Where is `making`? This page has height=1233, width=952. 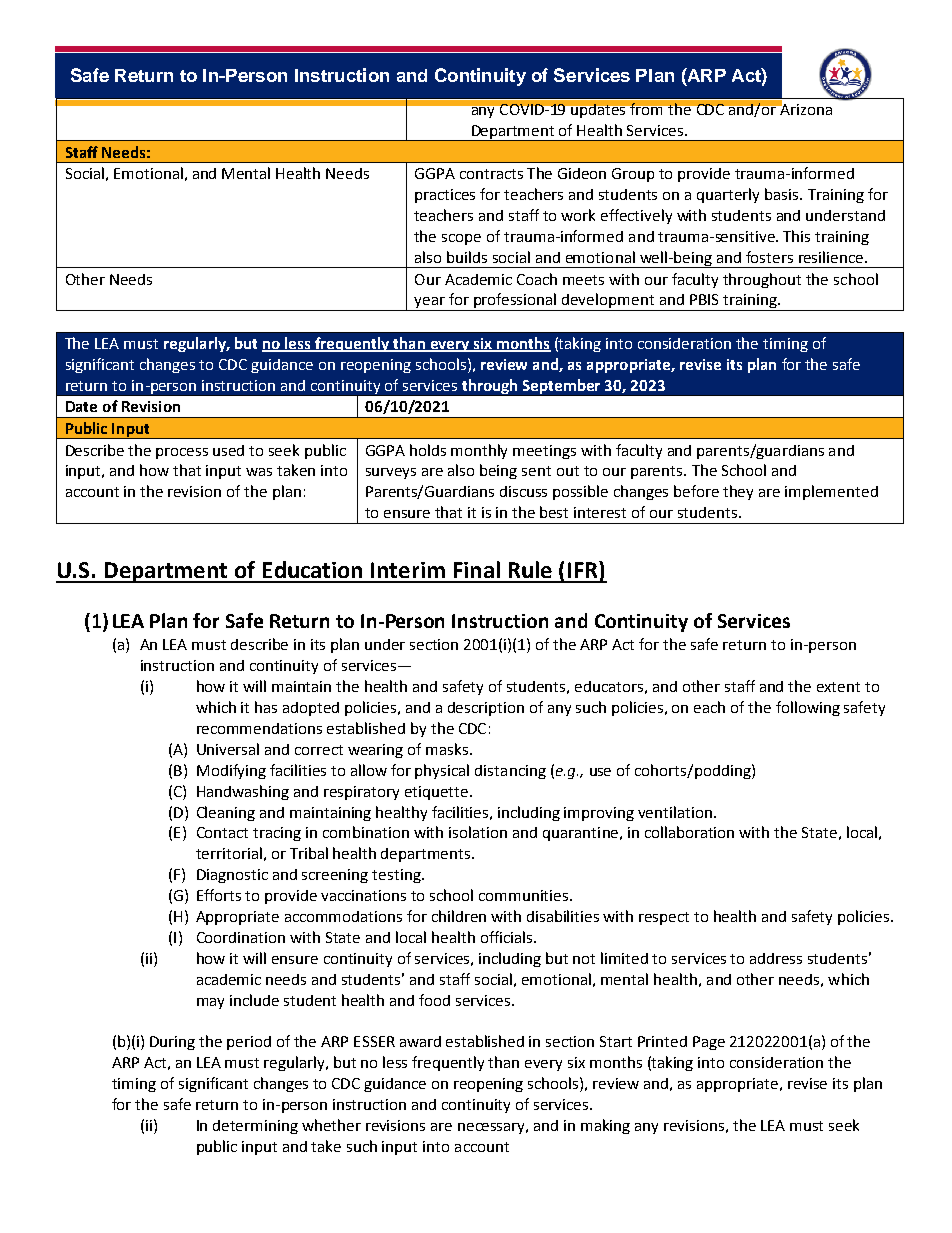
making is located at coordinates (605, 1126).
